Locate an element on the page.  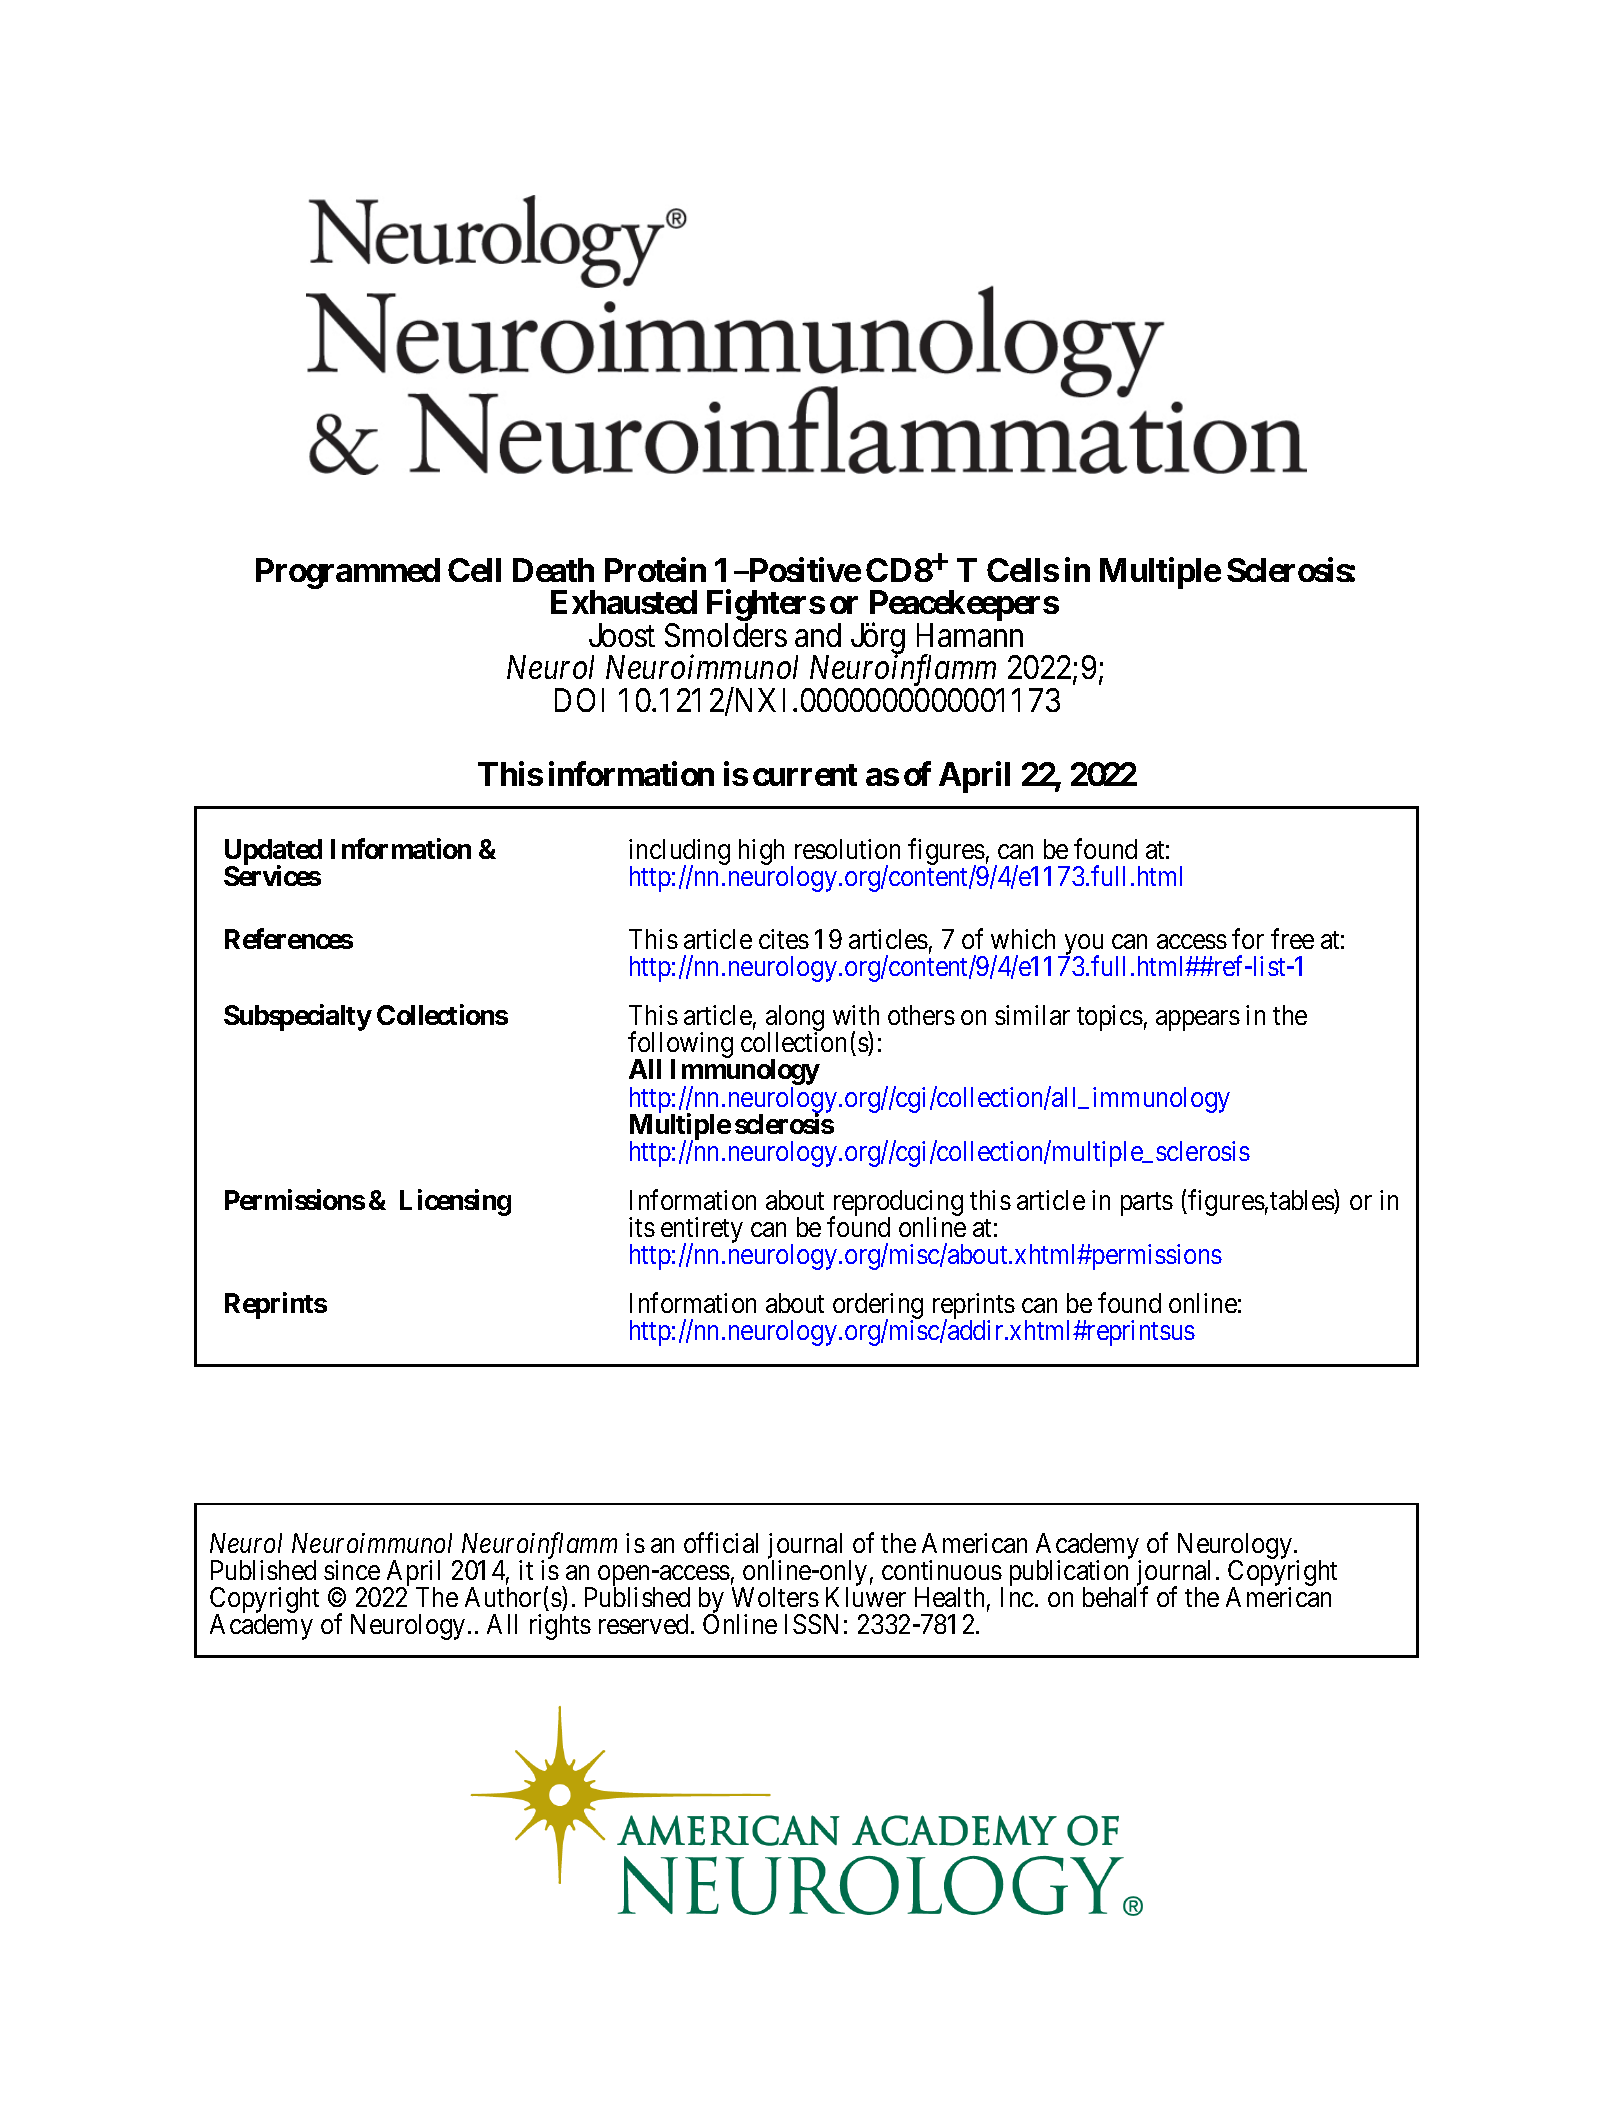
Programmed is located at coordinates (348, 573).
